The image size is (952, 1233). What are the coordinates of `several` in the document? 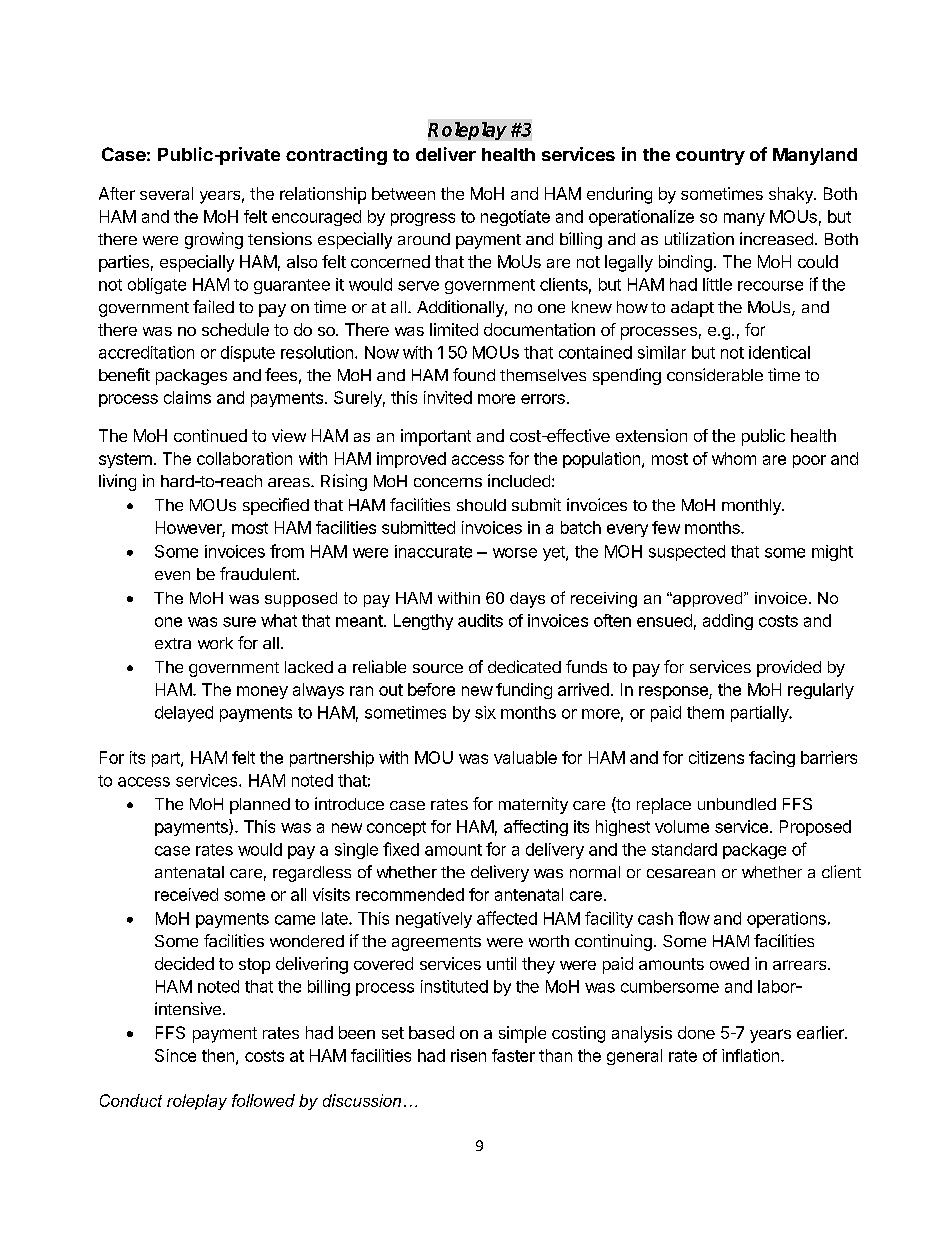 It's located at (166, 193).
